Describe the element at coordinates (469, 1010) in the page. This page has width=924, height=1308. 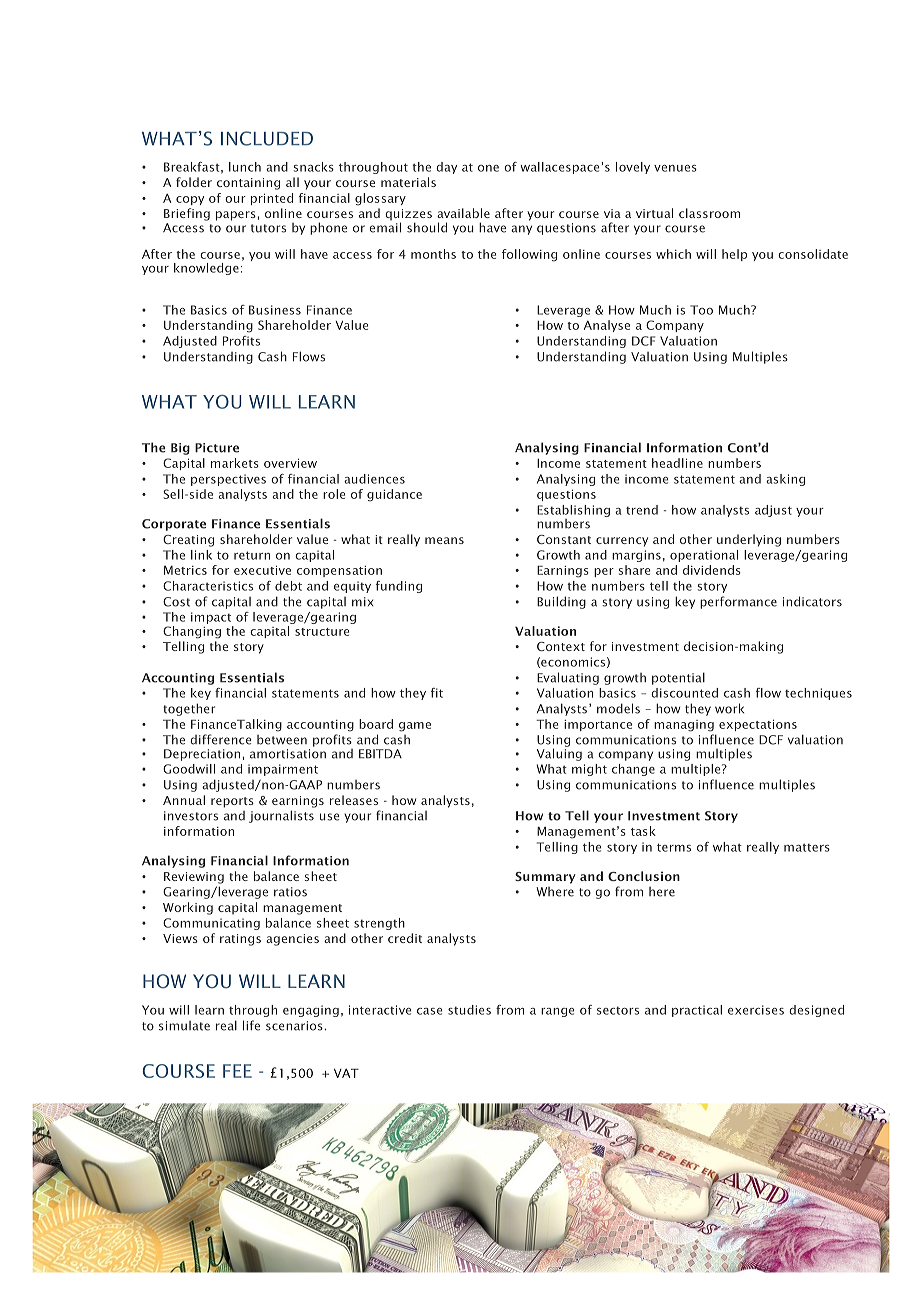
I see `studies` at that location.
